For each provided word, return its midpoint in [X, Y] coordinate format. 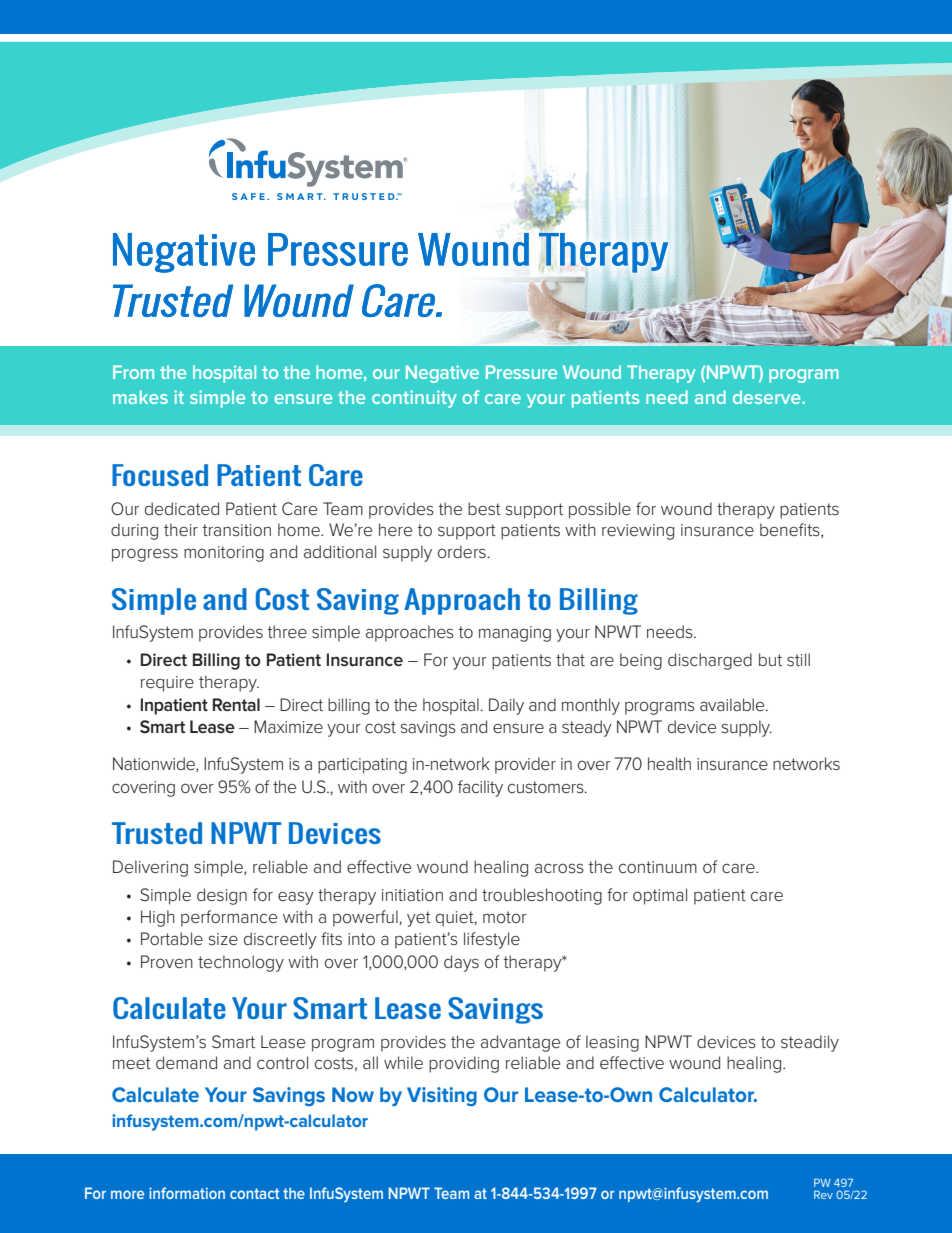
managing [515, 634]
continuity [414, 399]
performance [229, 918]
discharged [710, 661]
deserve [768, 397]
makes [140, 397]
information [187, 1193]
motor [505, 917]
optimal [660, 896]
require [167, 684]
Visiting [442, 1096]
